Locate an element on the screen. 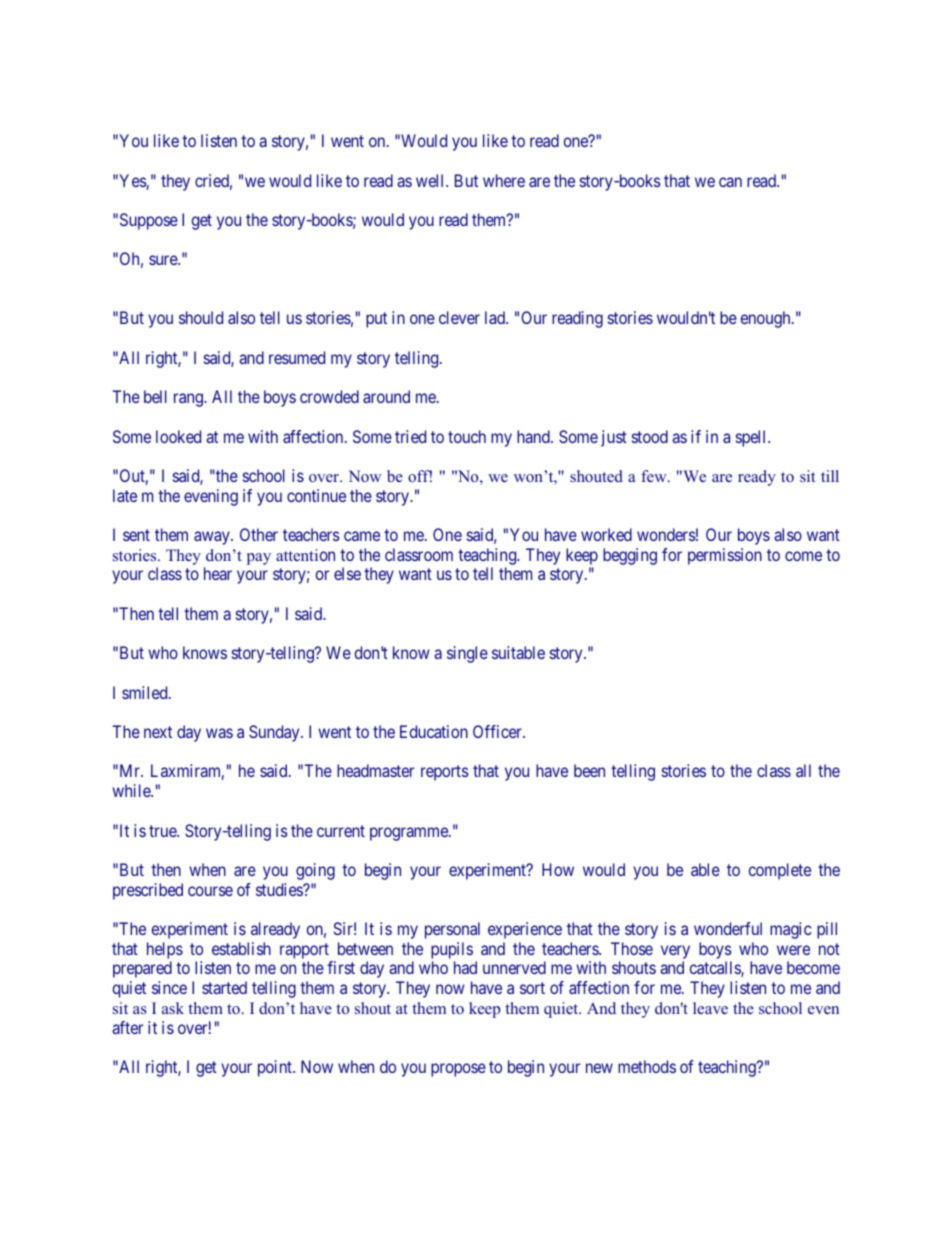 The height and width of the screenshot is (1233, 952). where is located at coordinates (504, 180).
